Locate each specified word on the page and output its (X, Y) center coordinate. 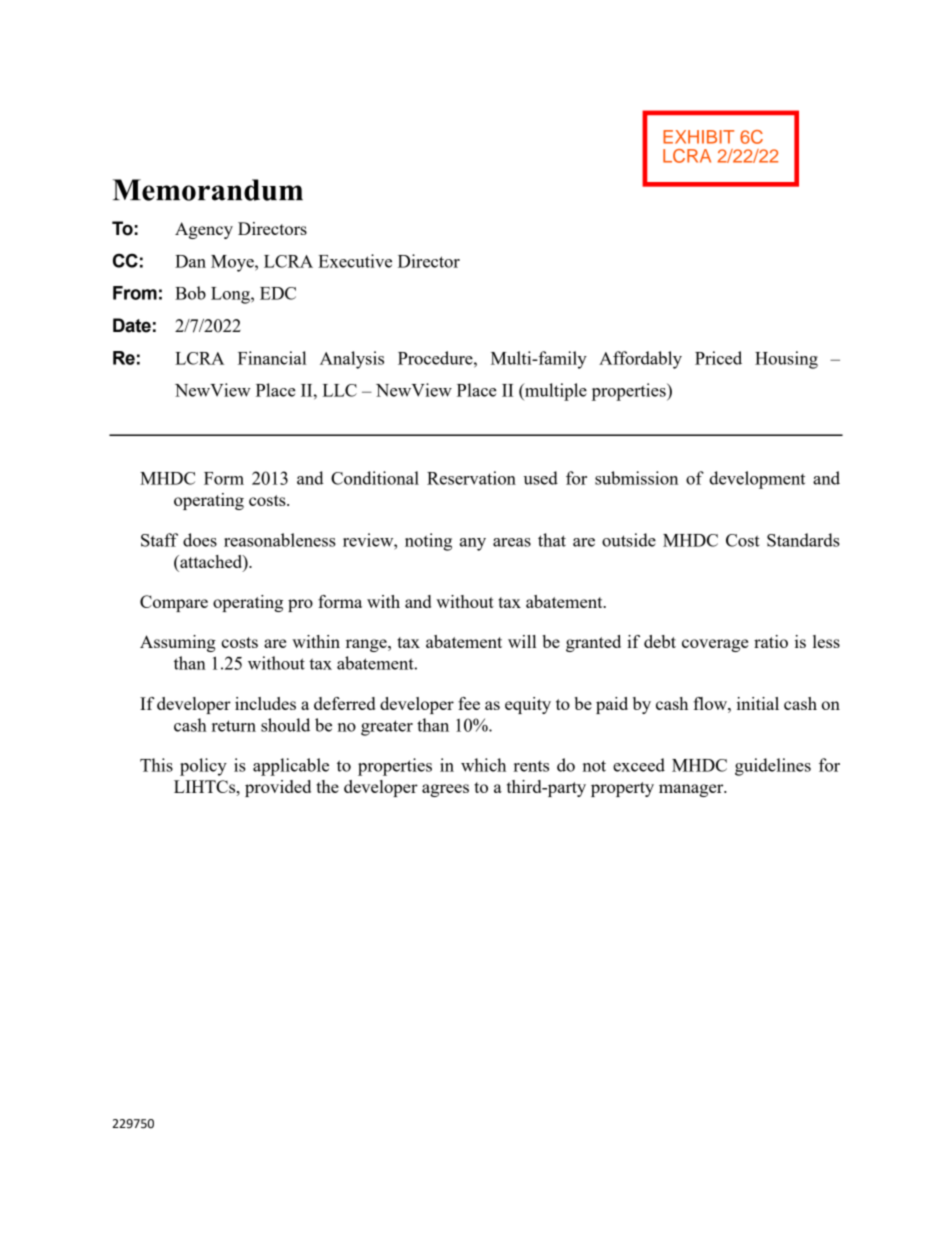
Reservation (471, 478)
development (757, 480)
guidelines (773, 767)
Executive (355, 261)
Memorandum (208, 190)
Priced (718, 358)
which (483, 765)
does (200, 540)
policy (203, 767)
